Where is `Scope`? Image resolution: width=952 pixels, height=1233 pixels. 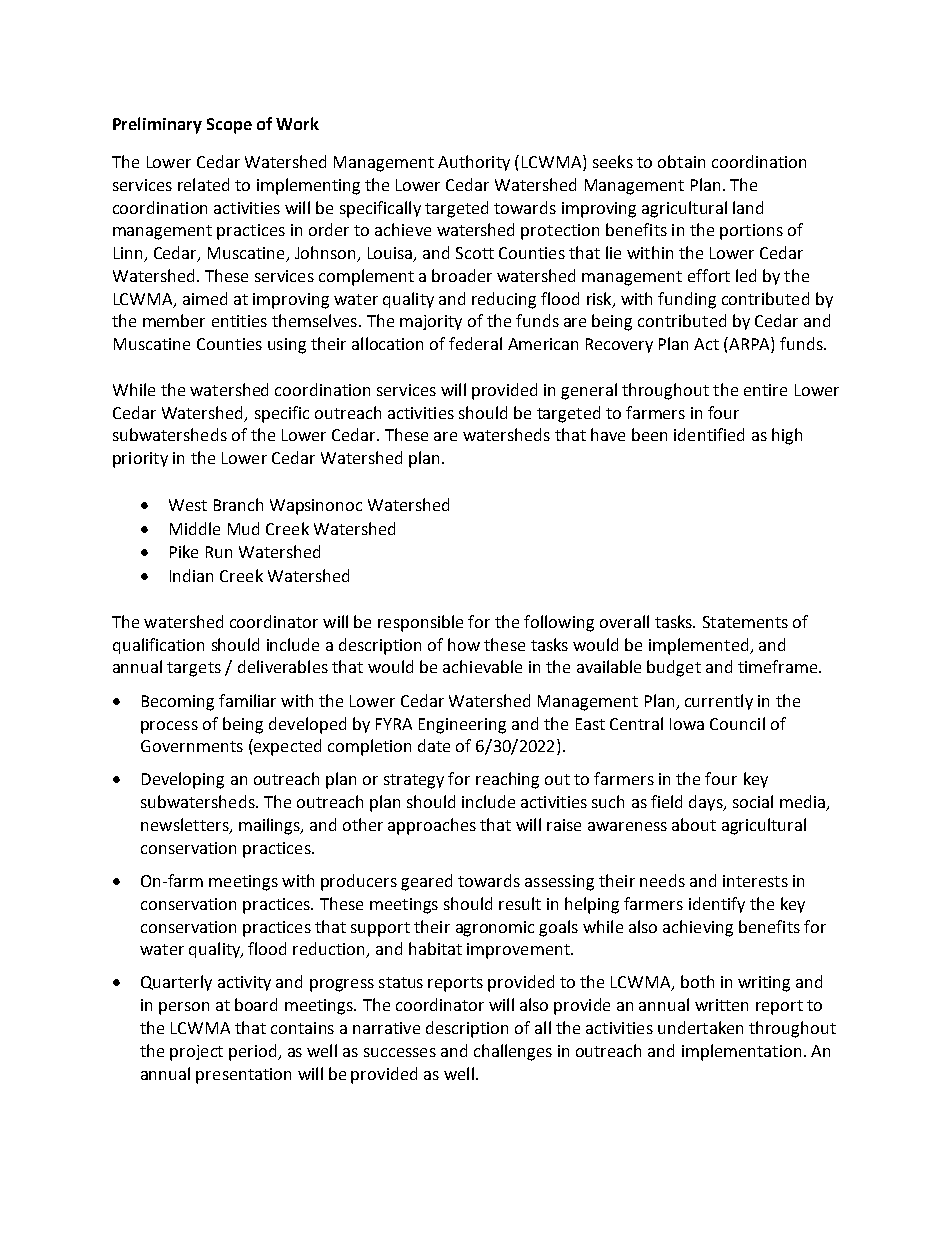
Scope is located at coordinates (229, 126).
